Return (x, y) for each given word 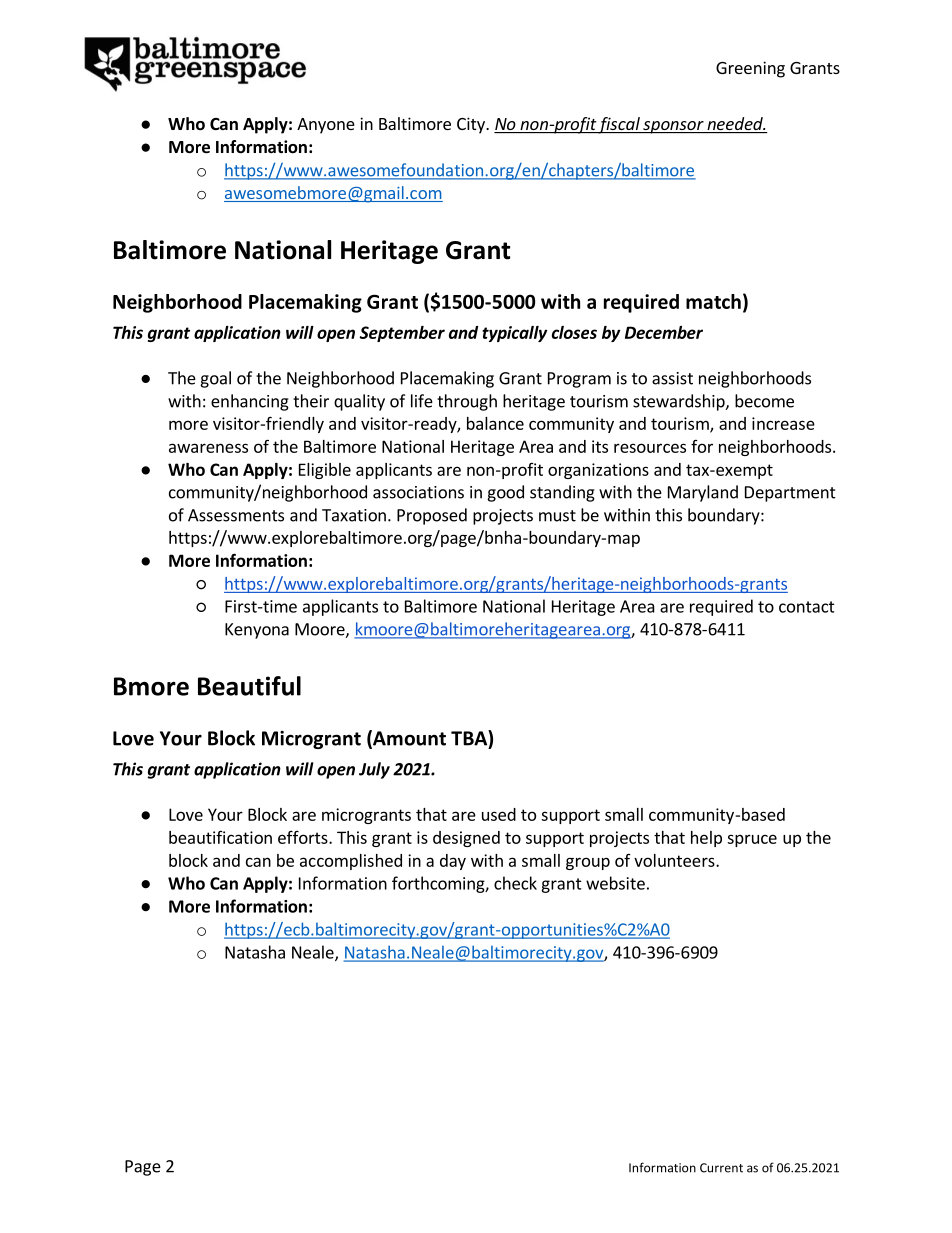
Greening (750, 69)
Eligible (325, 471)
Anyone (326, 126)
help (706, 839)
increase (783, 423)
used (499, 814)
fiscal (619, 125)
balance (495, 423)
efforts (304, 837)
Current (721, 1168)
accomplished (351, 862)
